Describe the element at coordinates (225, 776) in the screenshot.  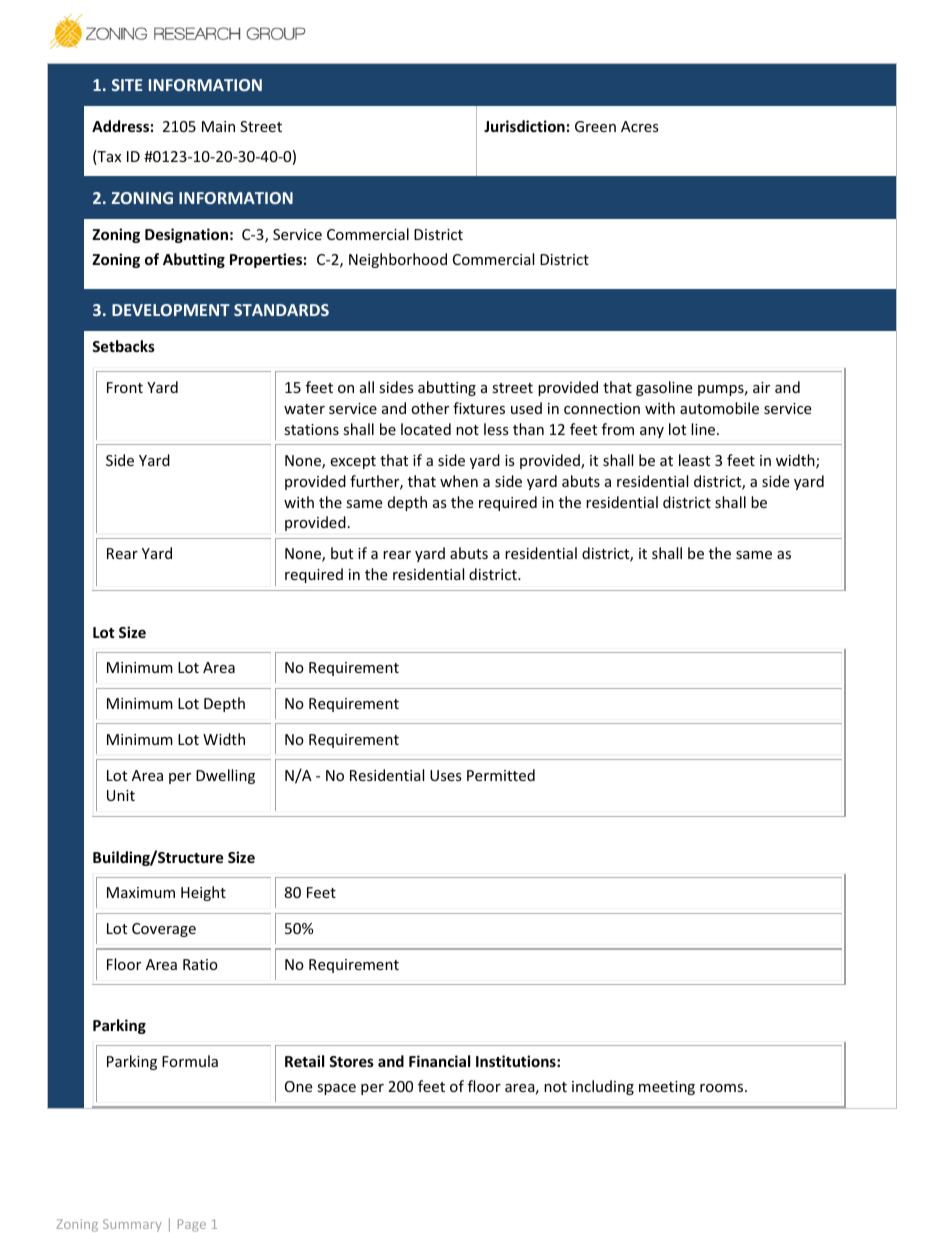
I see `Dwelling` at that location.
